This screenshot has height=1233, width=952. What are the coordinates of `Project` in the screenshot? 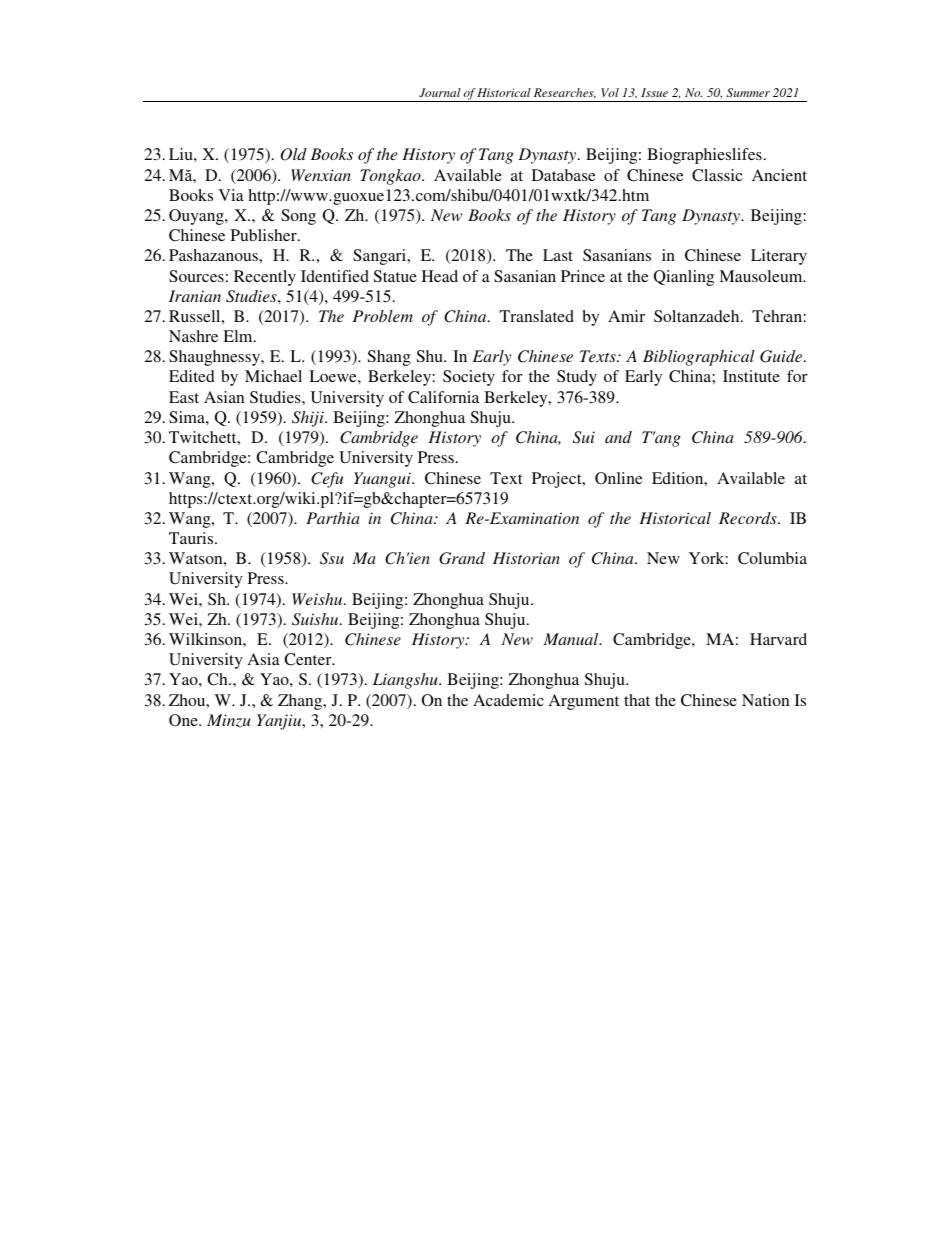 It's located at (558, 480).
